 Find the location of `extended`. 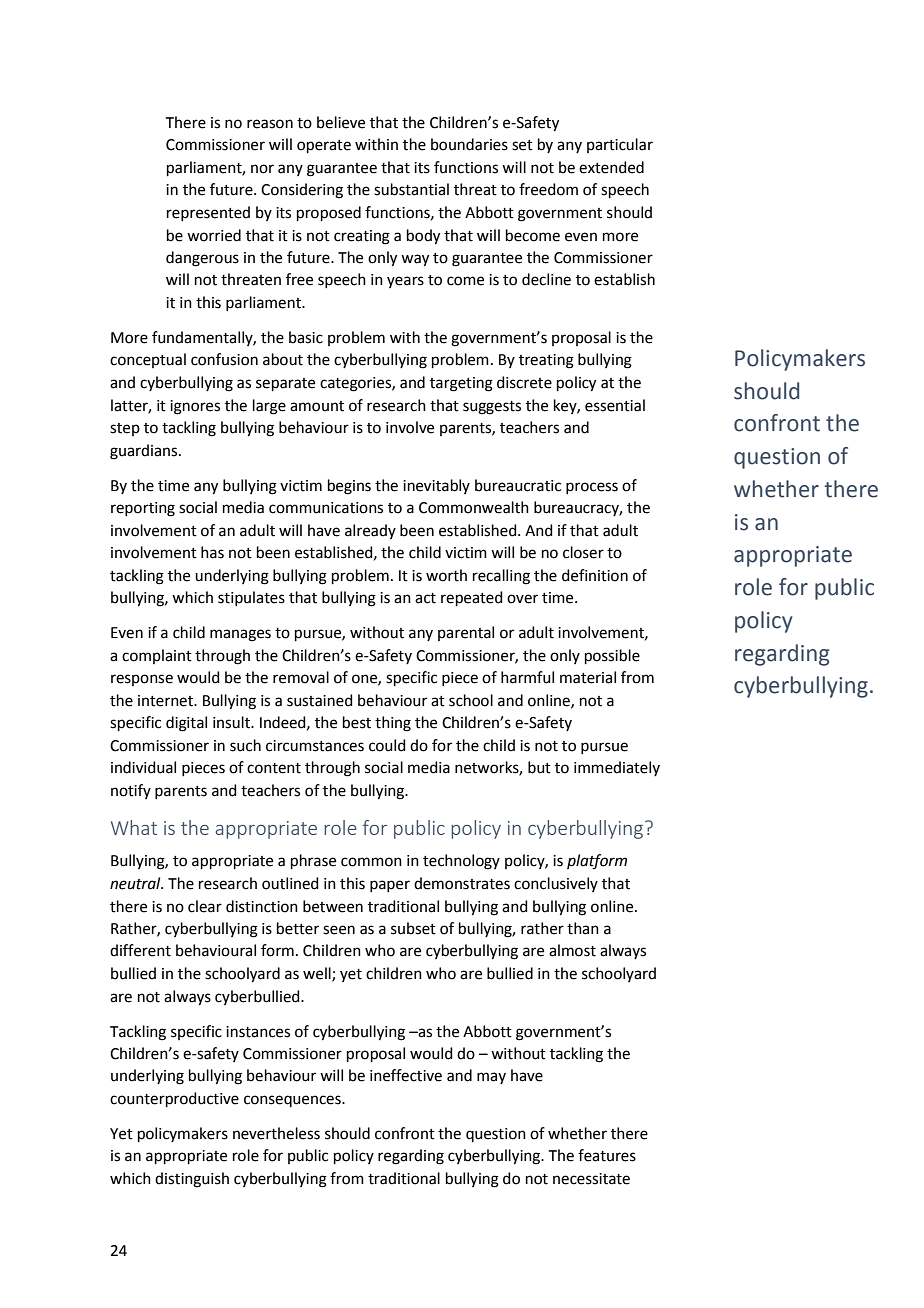

extended is located at coordinates (611, 167).
